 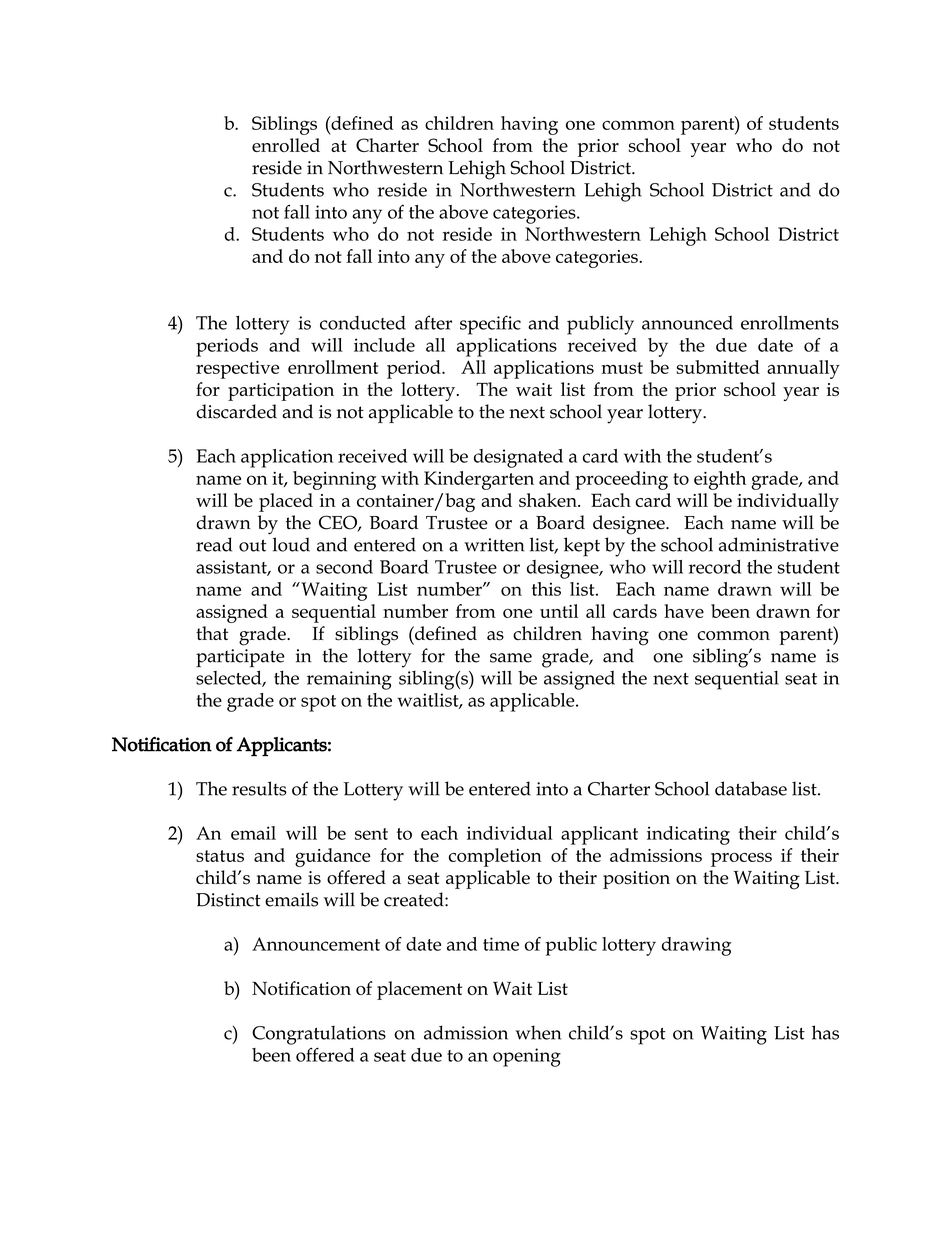 I want to click on Congratulations, so click(x=319, y=1035).
